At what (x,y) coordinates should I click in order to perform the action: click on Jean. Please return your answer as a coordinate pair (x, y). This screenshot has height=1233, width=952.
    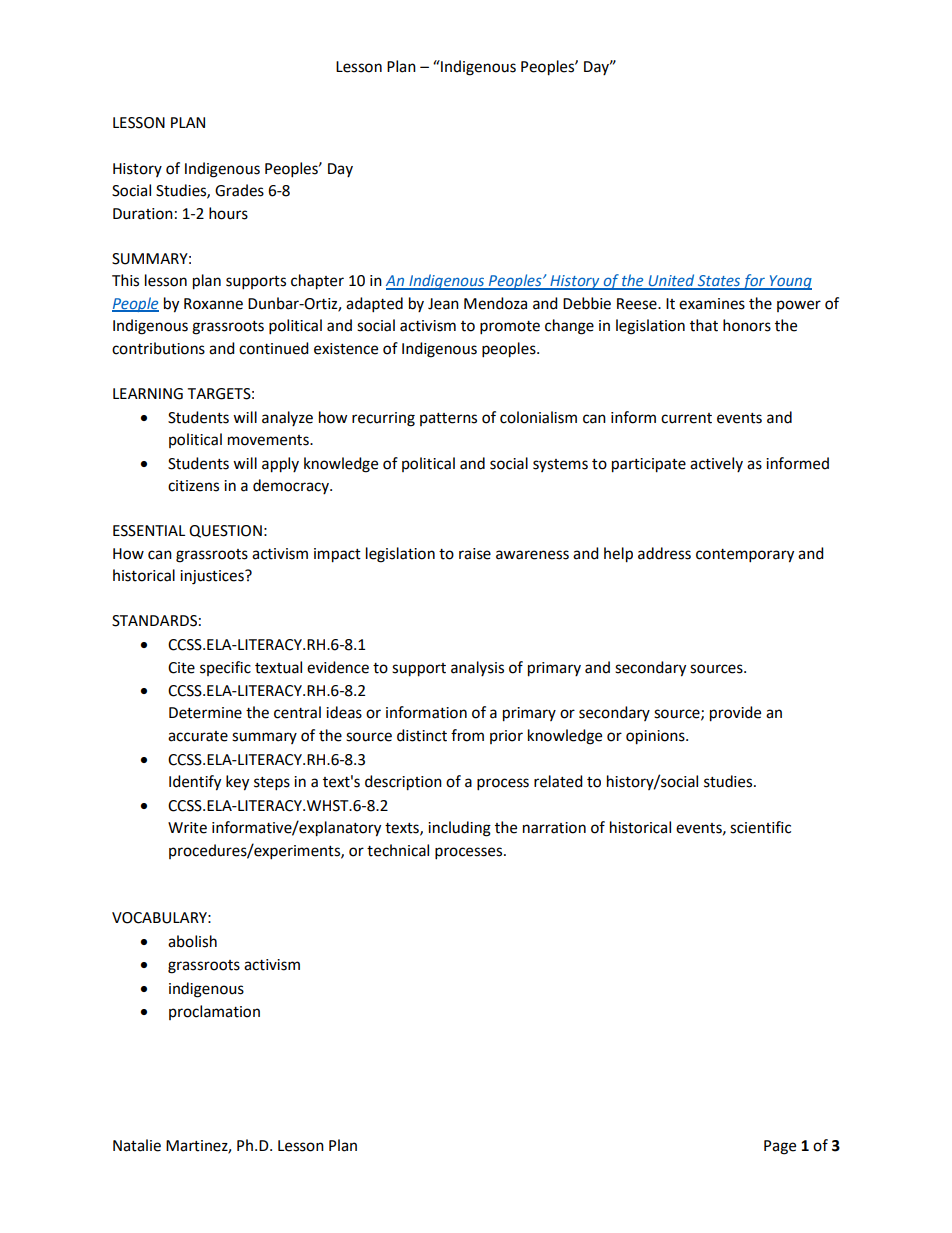
    Looking at the image, I should click on (443, 304).
